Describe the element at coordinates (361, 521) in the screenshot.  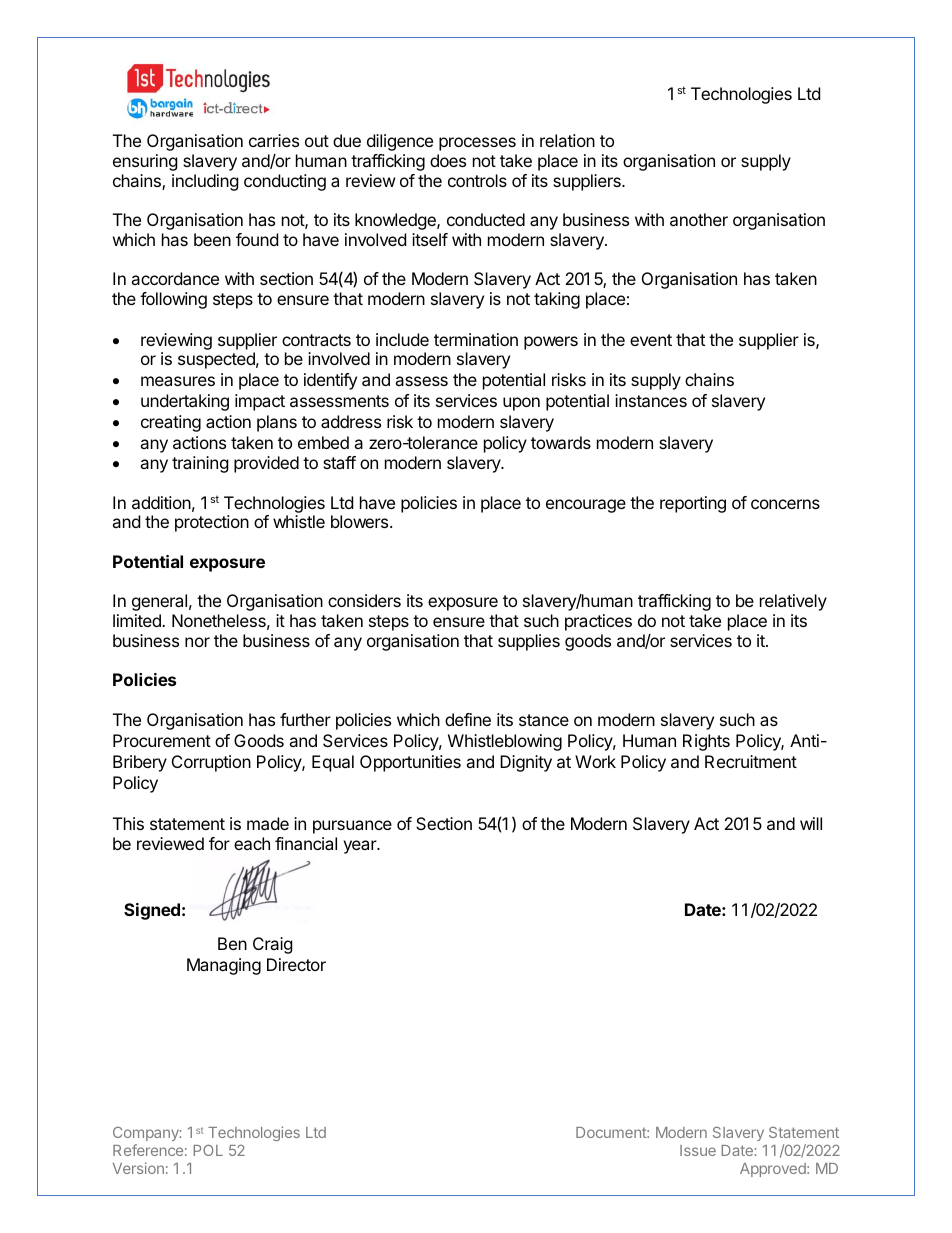
I see `blowers` at that location.
